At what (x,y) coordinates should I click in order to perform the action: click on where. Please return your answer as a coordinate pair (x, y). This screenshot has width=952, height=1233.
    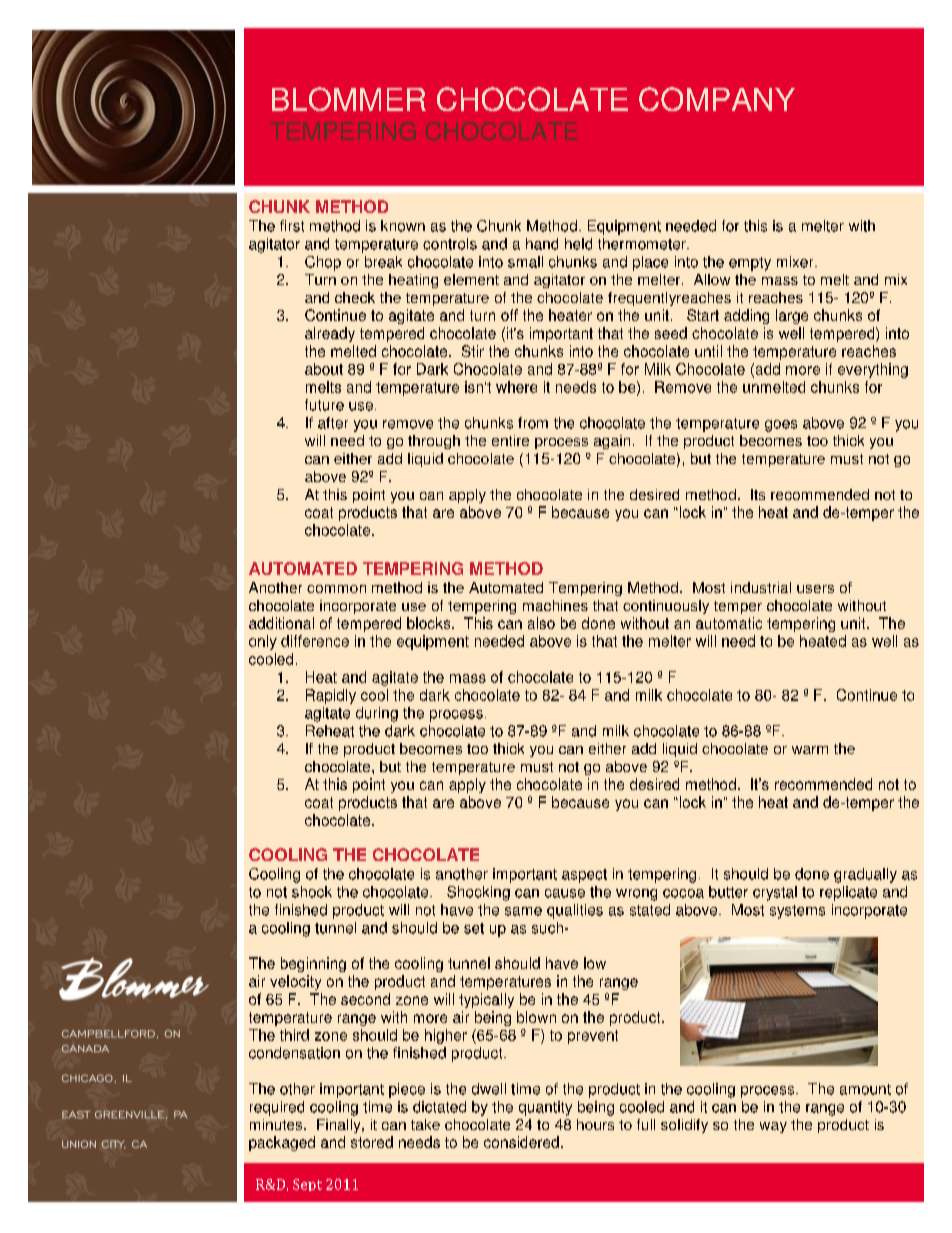
    Looking at the image, I should click on (516, 387).
